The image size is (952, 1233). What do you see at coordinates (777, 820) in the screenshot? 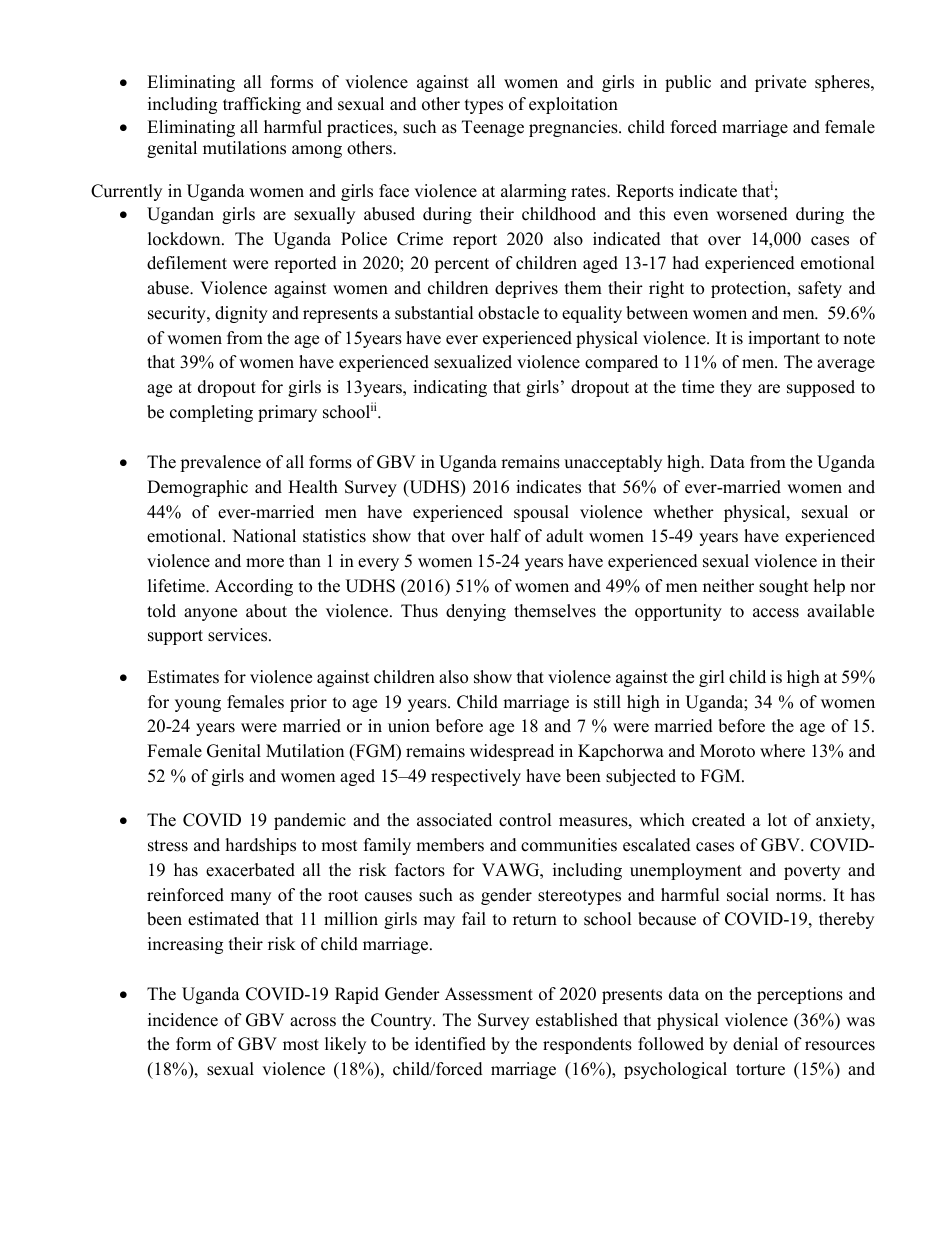
I see `lot` at bounding box center [777, 820].
